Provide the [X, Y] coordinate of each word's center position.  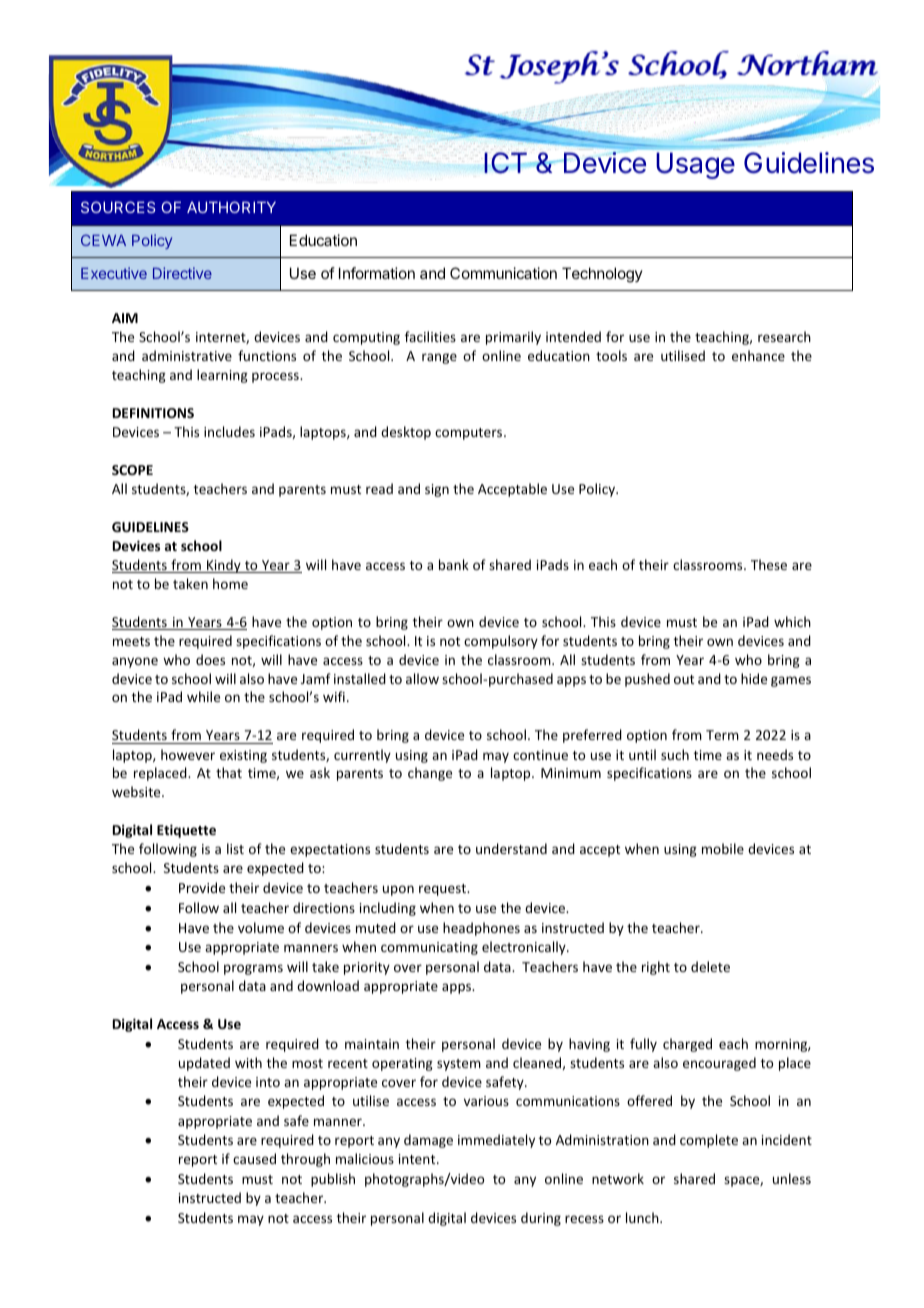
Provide [202, 887]
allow [422, 678]
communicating [429, 948]
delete [710, 966]
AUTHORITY [231, 207]
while [203, 696]
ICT [506, 163]
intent [418, 1159]
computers [470, 434]
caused [254, 1158]
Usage [695, 165]
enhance [758, 355]
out [684, 679]
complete [709, 1141]
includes [229, 431]
